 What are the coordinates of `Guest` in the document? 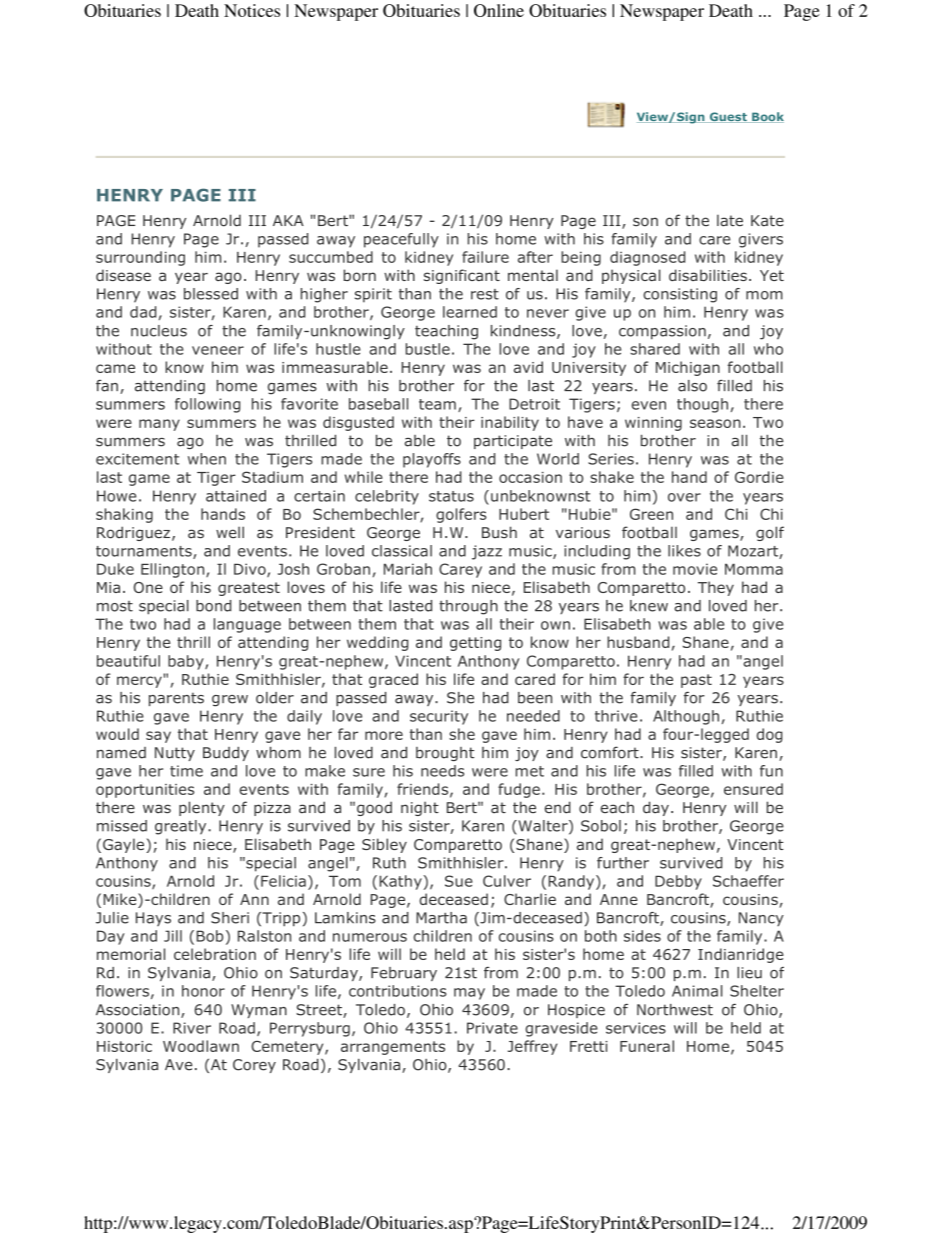 It's located at (728, 117).
